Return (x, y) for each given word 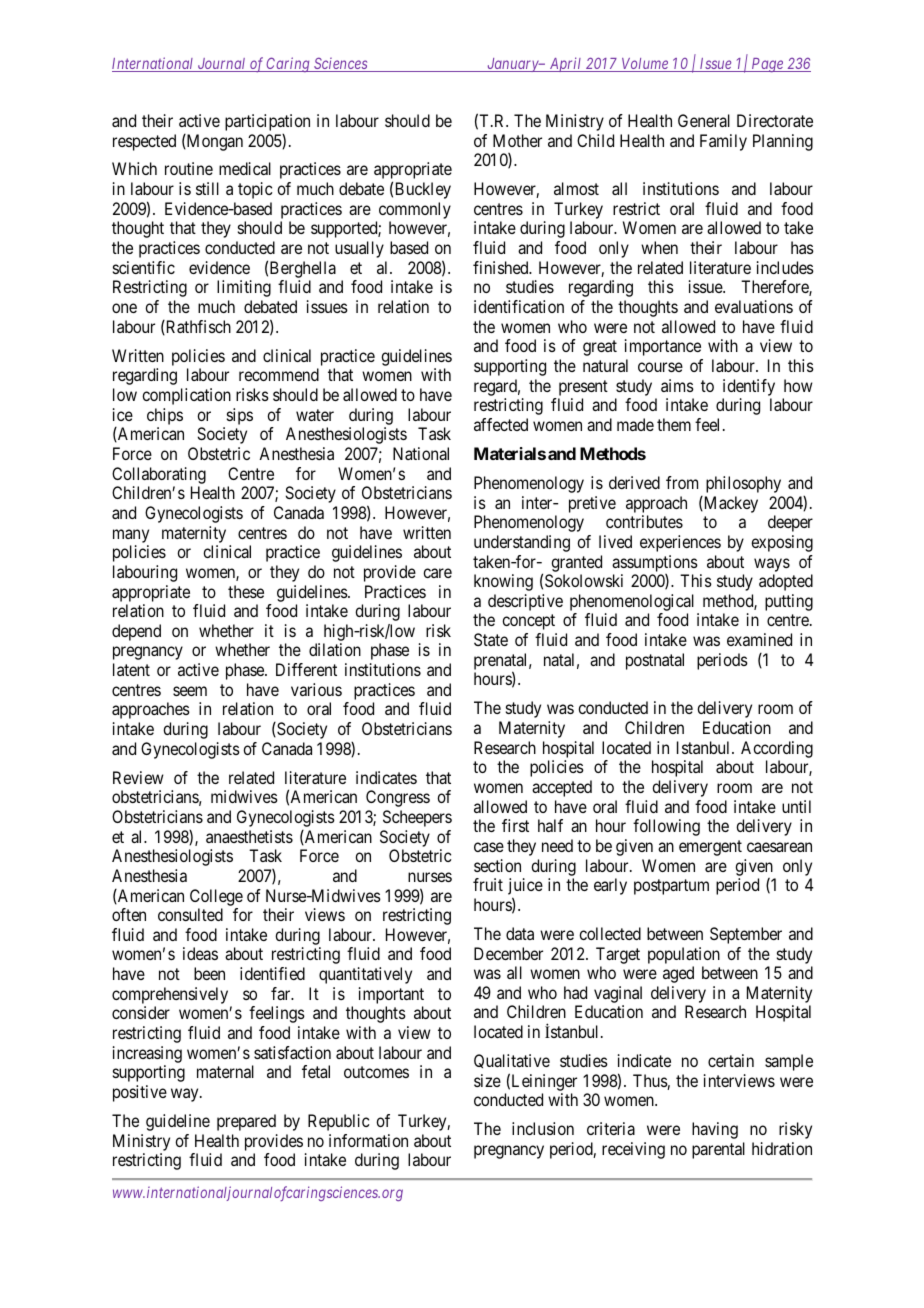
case (489, 847)
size (487, 1080)
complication (186, 396)
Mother (517, 140)
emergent (710, 848)
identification (519, 306)
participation (267, 122)
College (216, 897)
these (246, 591)
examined (759, 639)
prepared (246, 1122)
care (437, 573)
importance (663, 347)
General (704, 120)
